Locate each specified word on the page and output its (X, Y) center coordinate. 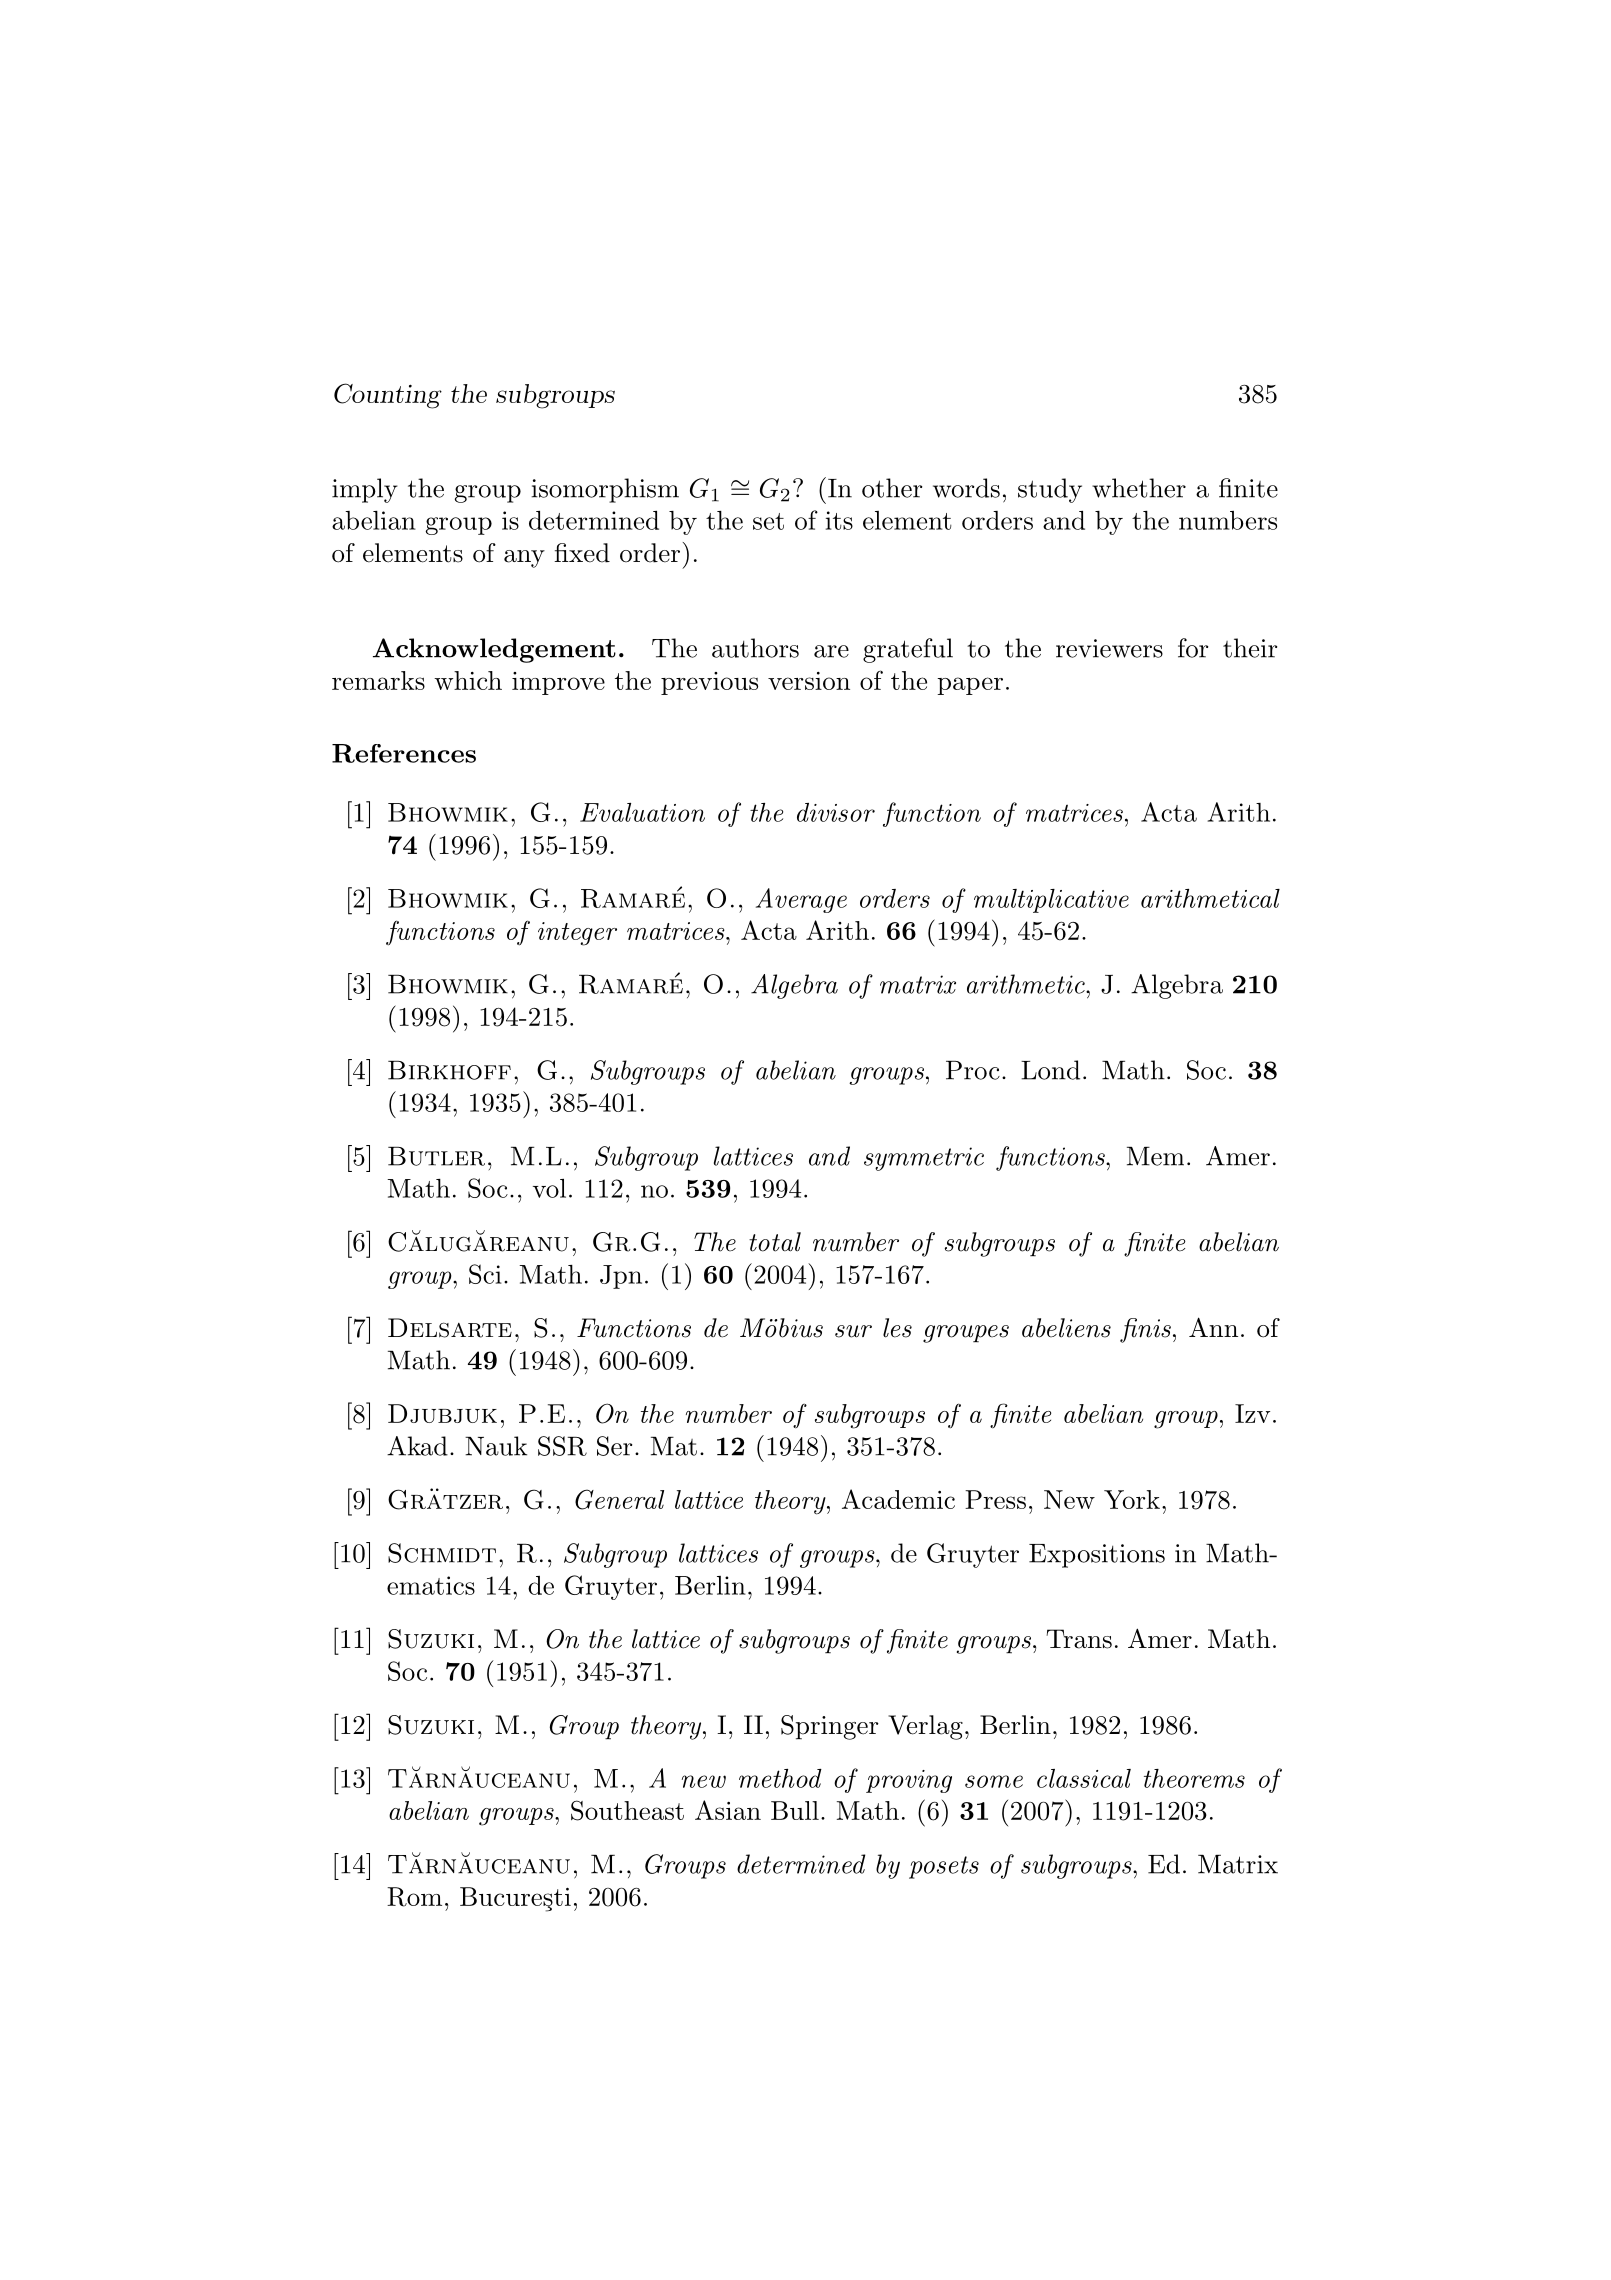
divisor (836, 812)
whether (1139, 488)
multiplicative (1051, 901)
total (775, 1242)
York (1132, 1499)
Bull (795, 1810)
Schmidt (442, 1553)
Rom (414, 1897)
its (839, 520)
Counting (388, 396)
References (404, 753)
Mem (1155, 1156)
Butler (436, 1156)
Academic (898, 1499)
